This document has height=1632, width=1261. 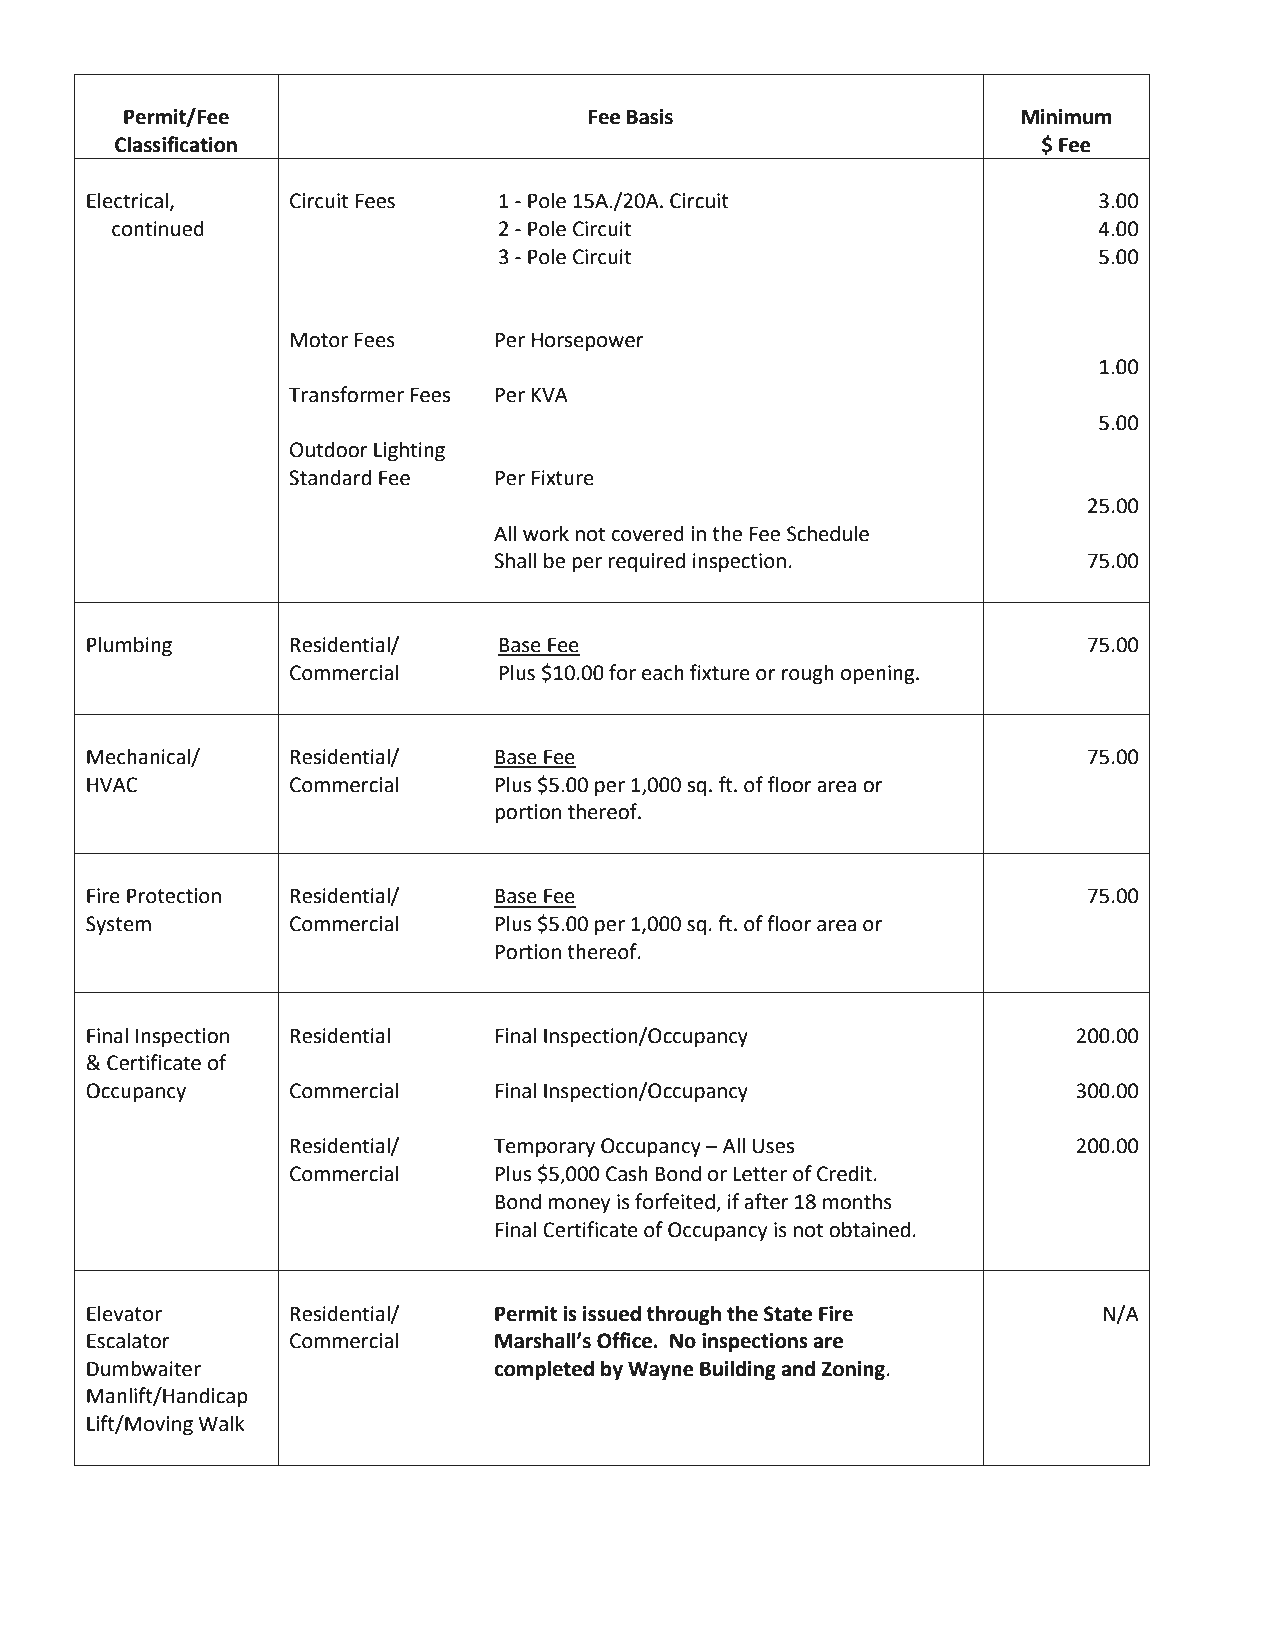 What do you see at coordinates (176, 144) in the document?
I see `Classification` at bounding box center [176, 144].
